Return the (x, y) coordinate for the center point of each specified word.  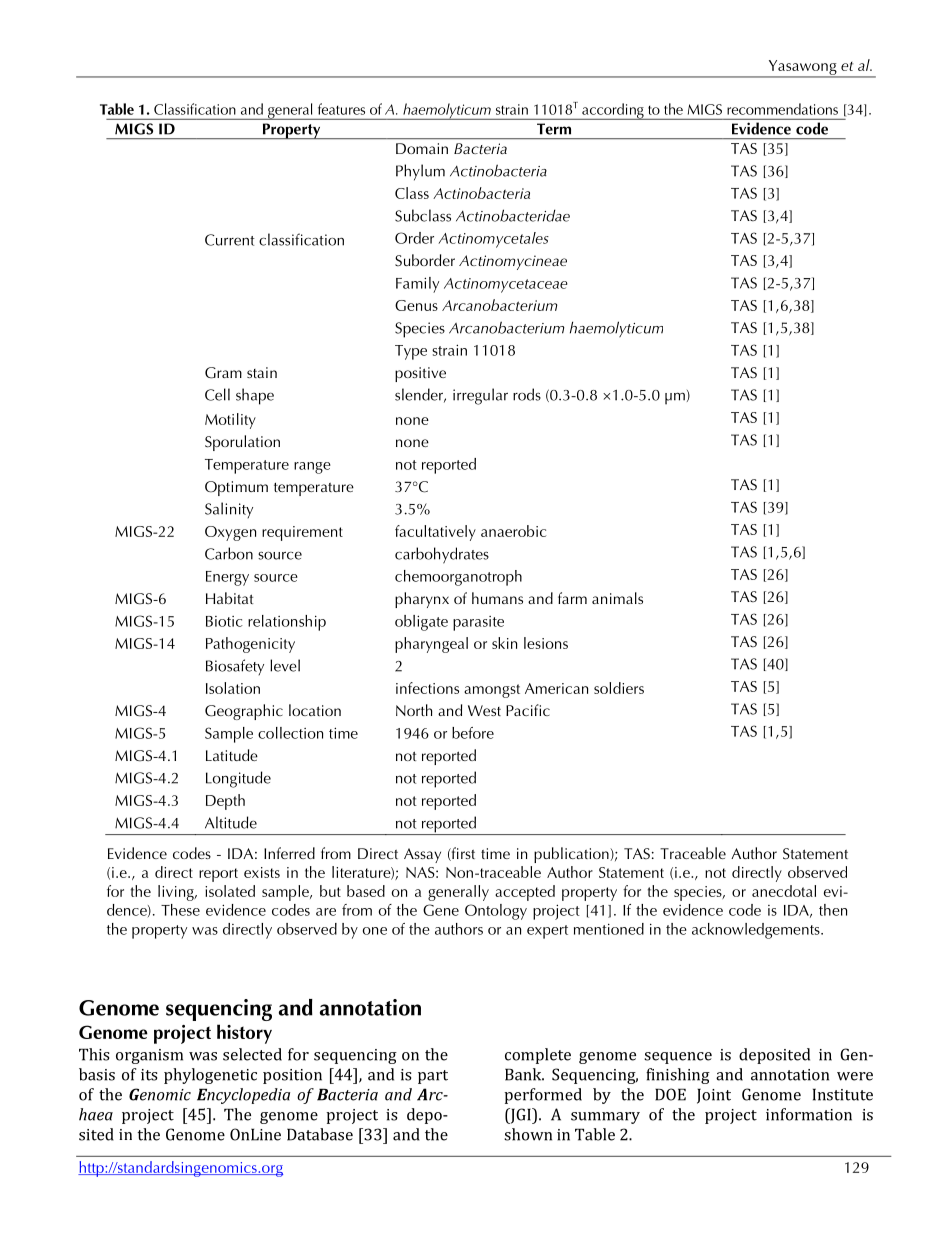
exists (262, 872)
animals (617, 598)
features (341, 109)
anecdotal (784, 891)
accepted (525, 893)
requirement (302, 533)
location (315, 710)
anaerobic (514, 531)
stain (262, 372)
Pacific (528, 710)
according (613, 111)
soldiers (619, 688)
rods (527, 394)
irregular (480, 396)
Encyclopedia (243, 1096)
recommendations (782, 109)
